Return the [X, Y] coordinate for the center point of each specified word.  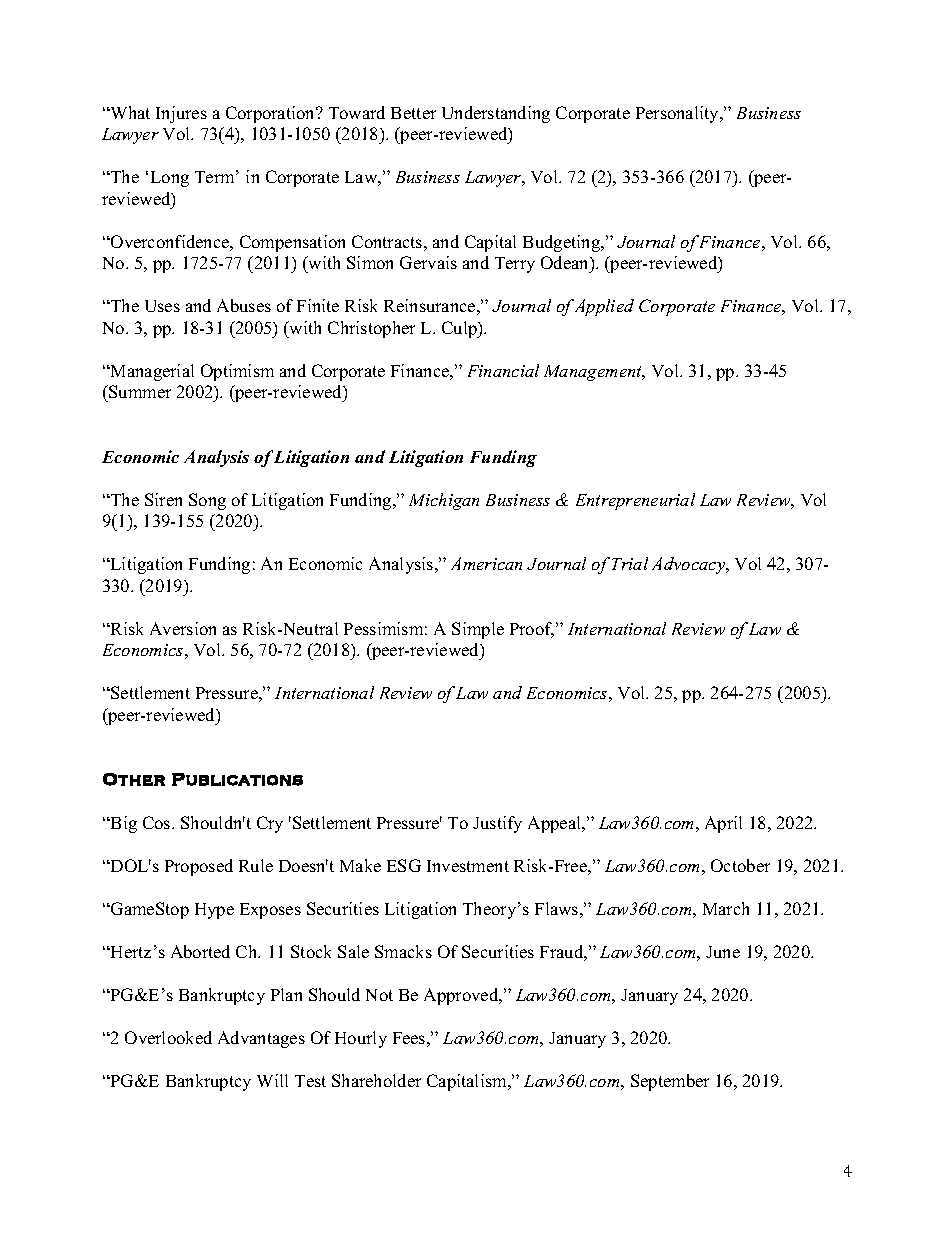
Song [207, 501]
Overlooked [168, 1037]
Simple [478, 630]
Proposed [199, 867]
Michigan [444, 501]
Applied [604, 307]
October [740, 865]
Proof [532, 630]
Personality [678, 114]
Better [413, 113]
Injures [181, 114]
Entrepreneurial [635, 501]
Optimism [237, 372]
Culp [460, 329]
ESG [404, 865]
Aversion [183, 628]
